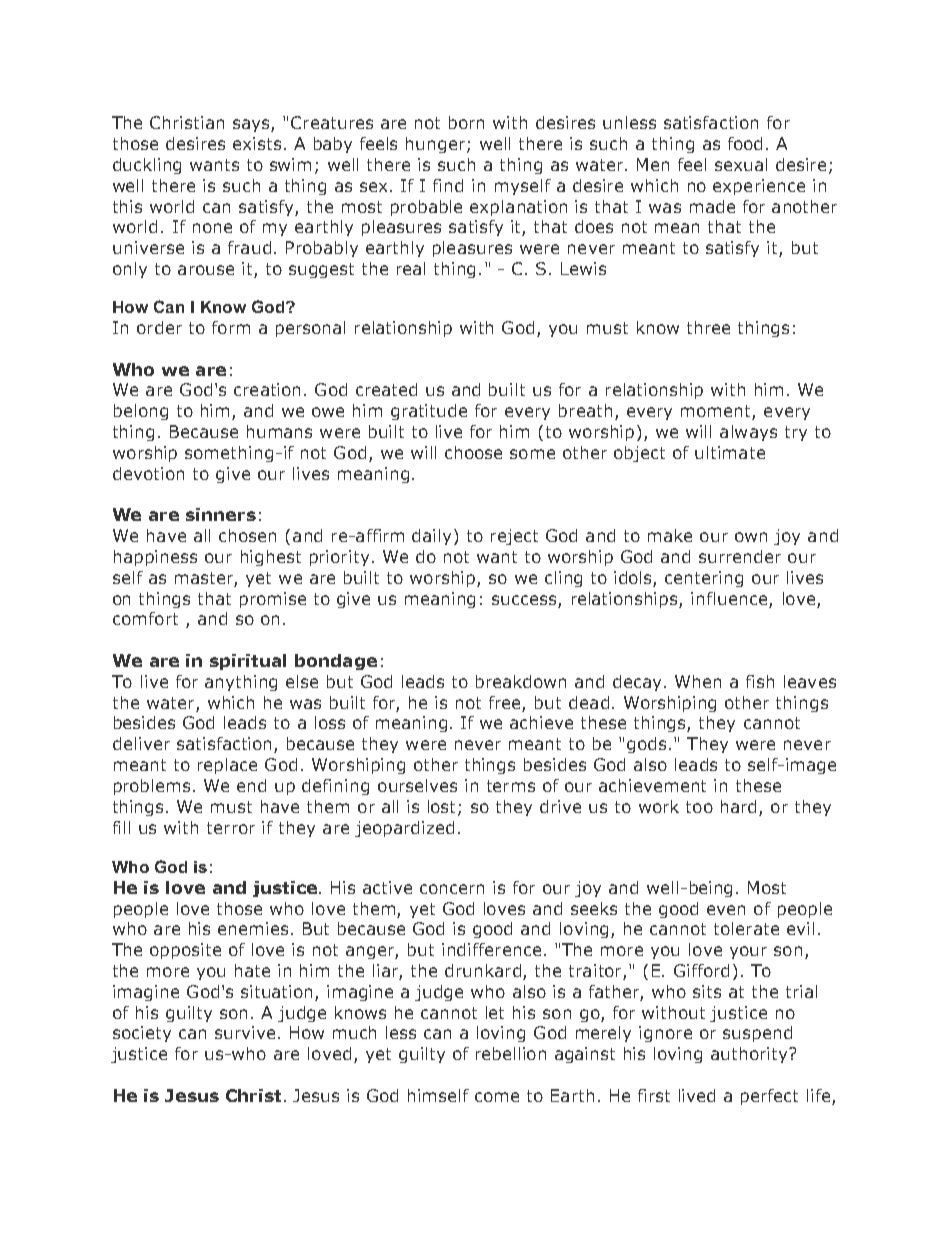 This screenshot has width=952, height=1233. Describe the element at coordinates (429, 412) in the screenshot. I see `gratitude` at that location.
